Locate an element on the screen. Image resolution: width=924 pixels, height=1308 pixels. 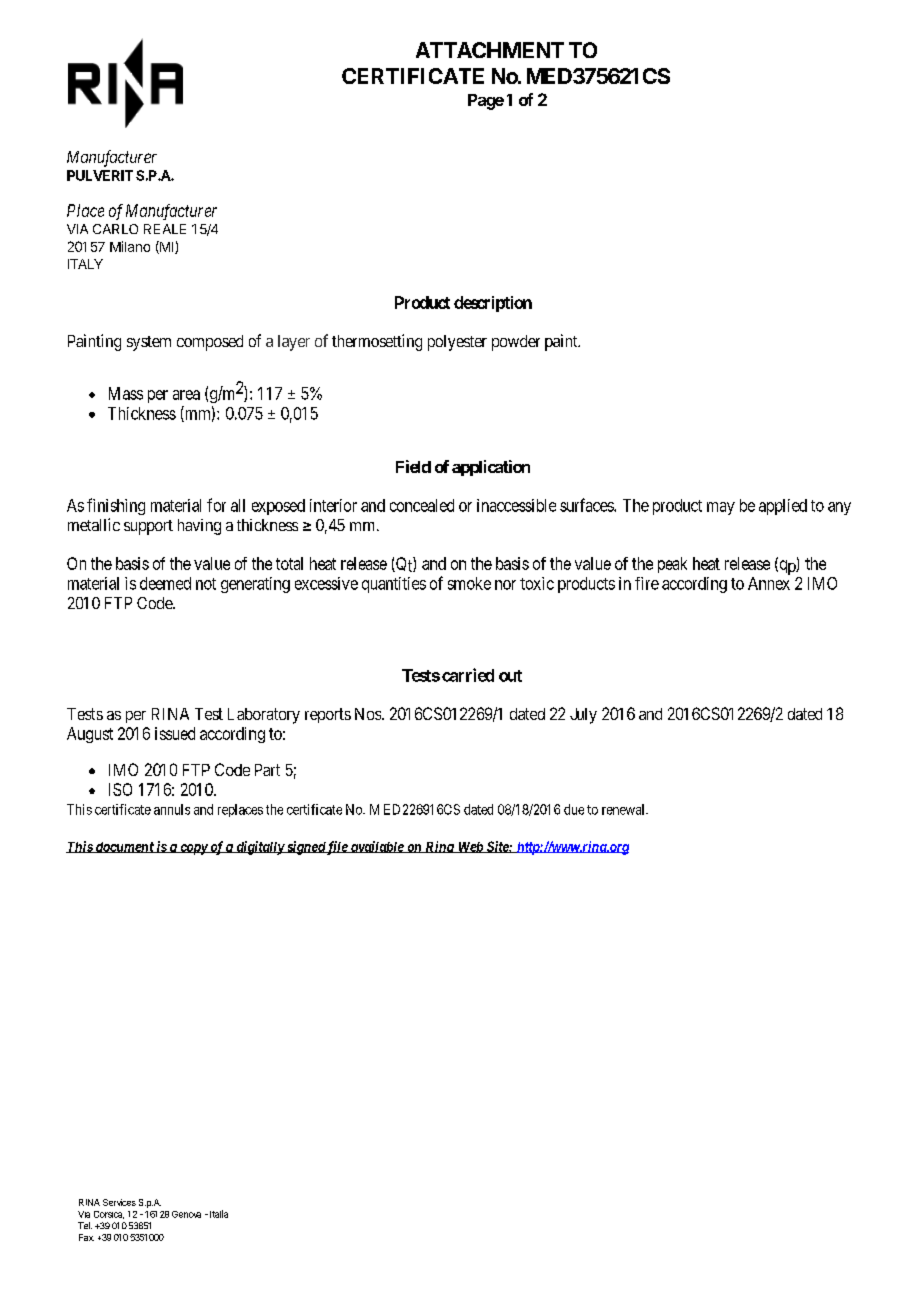
Page is located at coordinates (486, 102).
